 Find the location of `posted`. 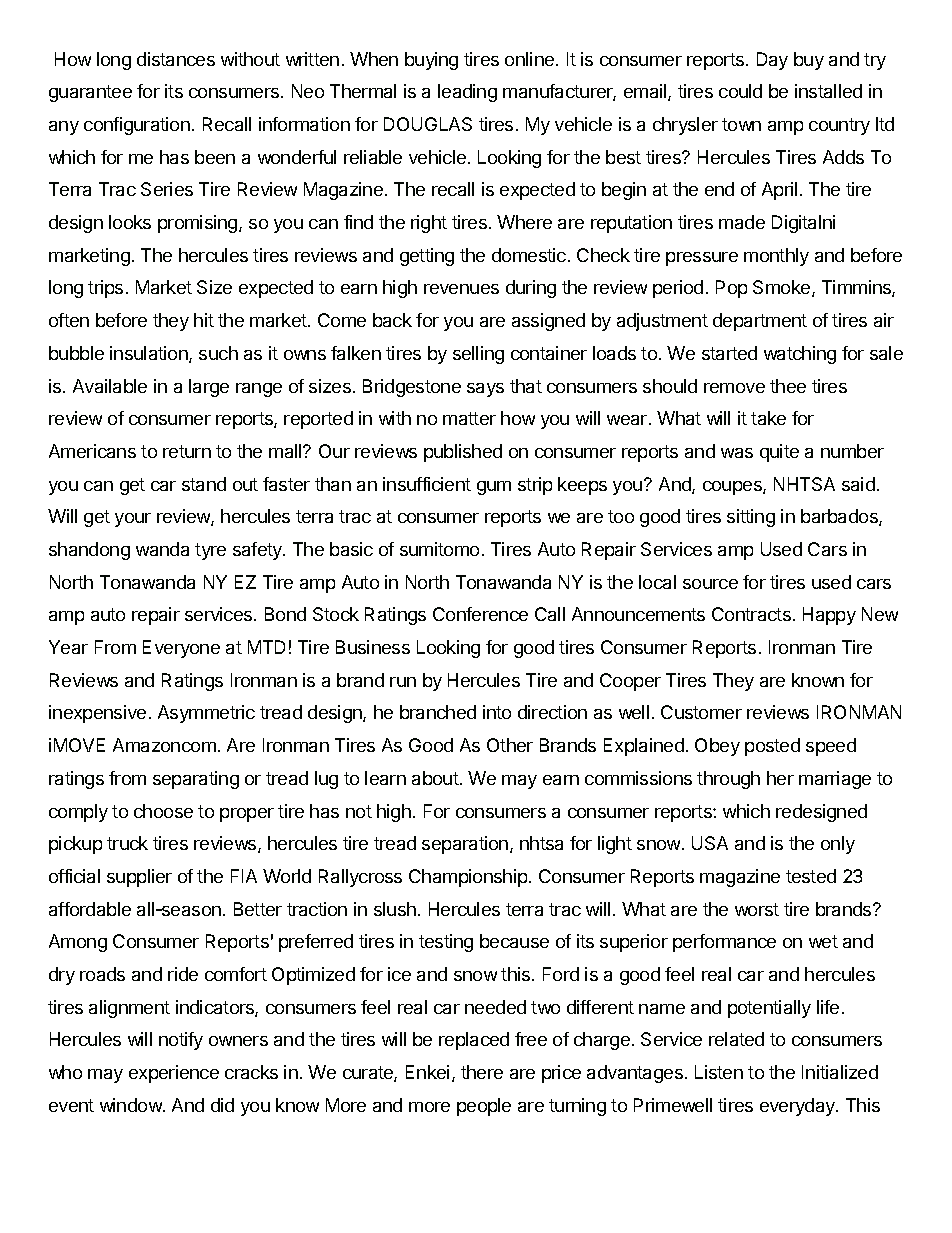

posted is located at coordinates (772, 747).
